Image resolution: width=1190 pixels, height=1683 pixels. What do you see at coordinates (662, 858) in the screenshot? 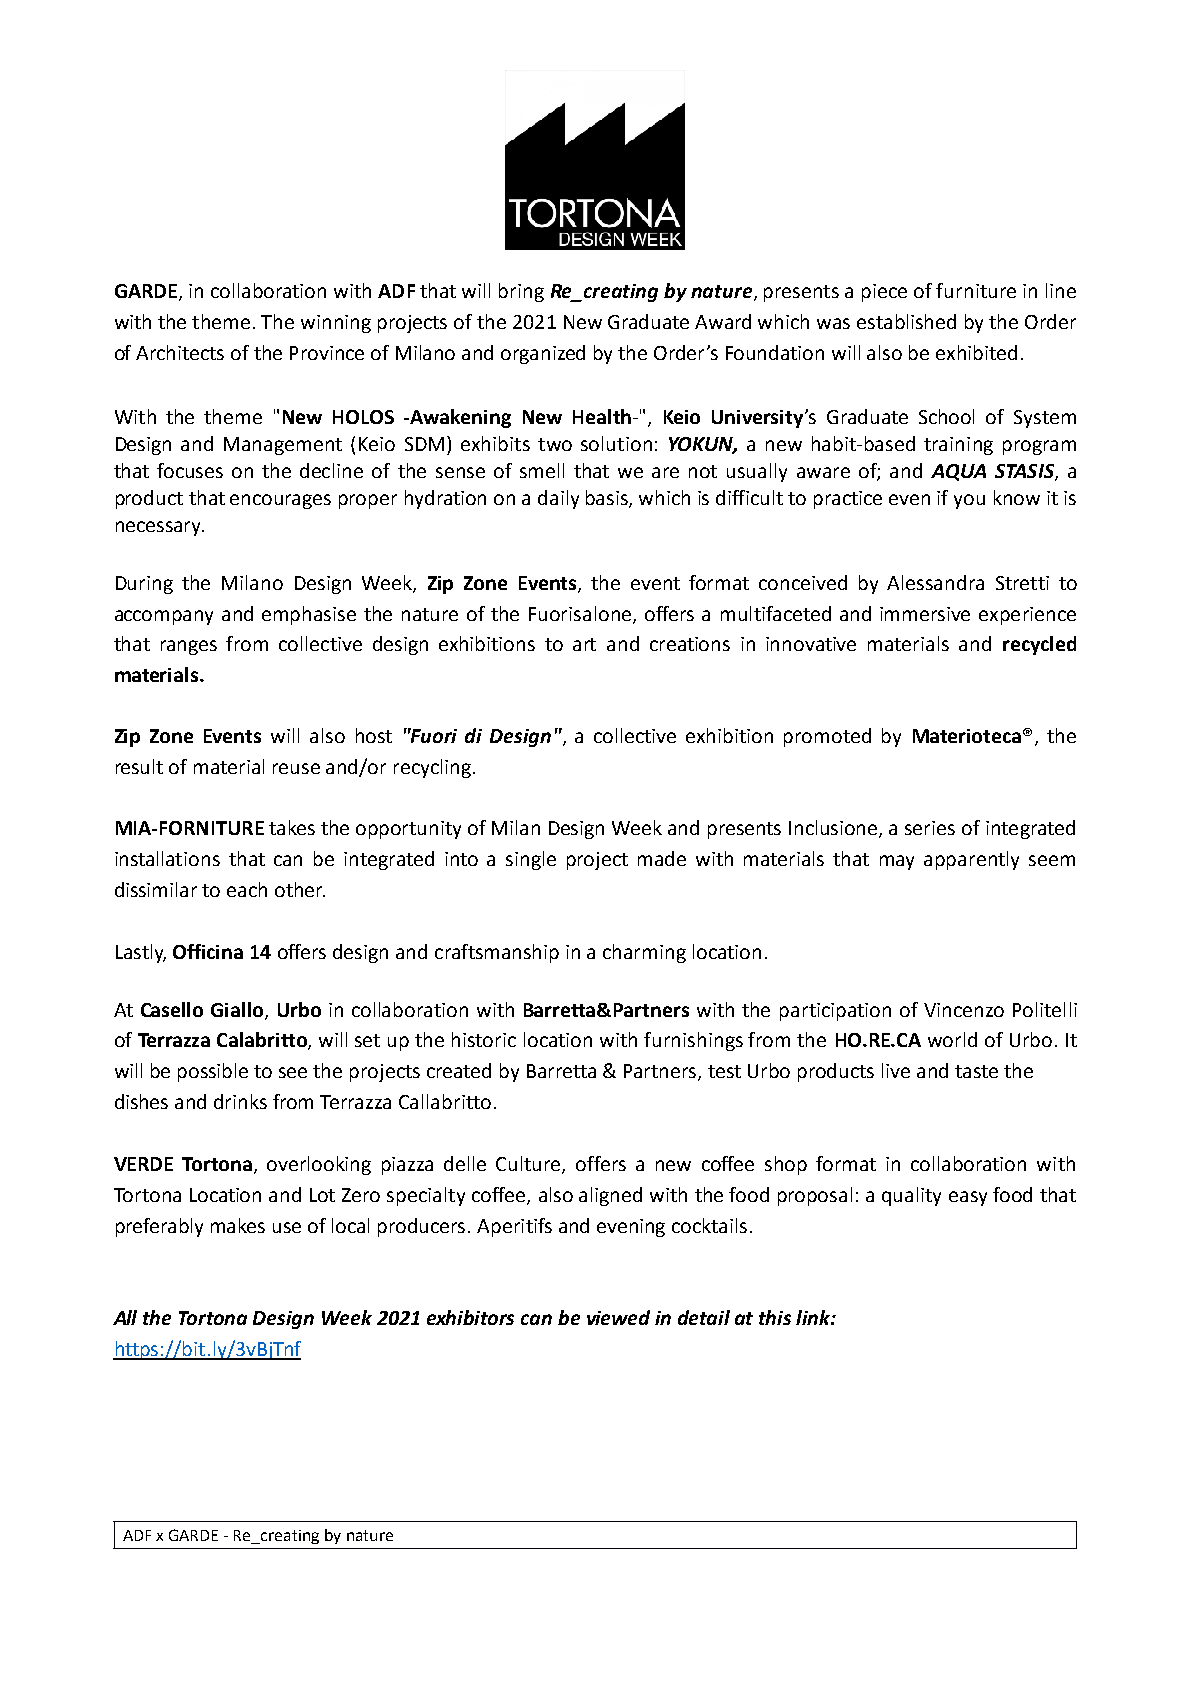
I see `made` at bounding box center [662, 858].
